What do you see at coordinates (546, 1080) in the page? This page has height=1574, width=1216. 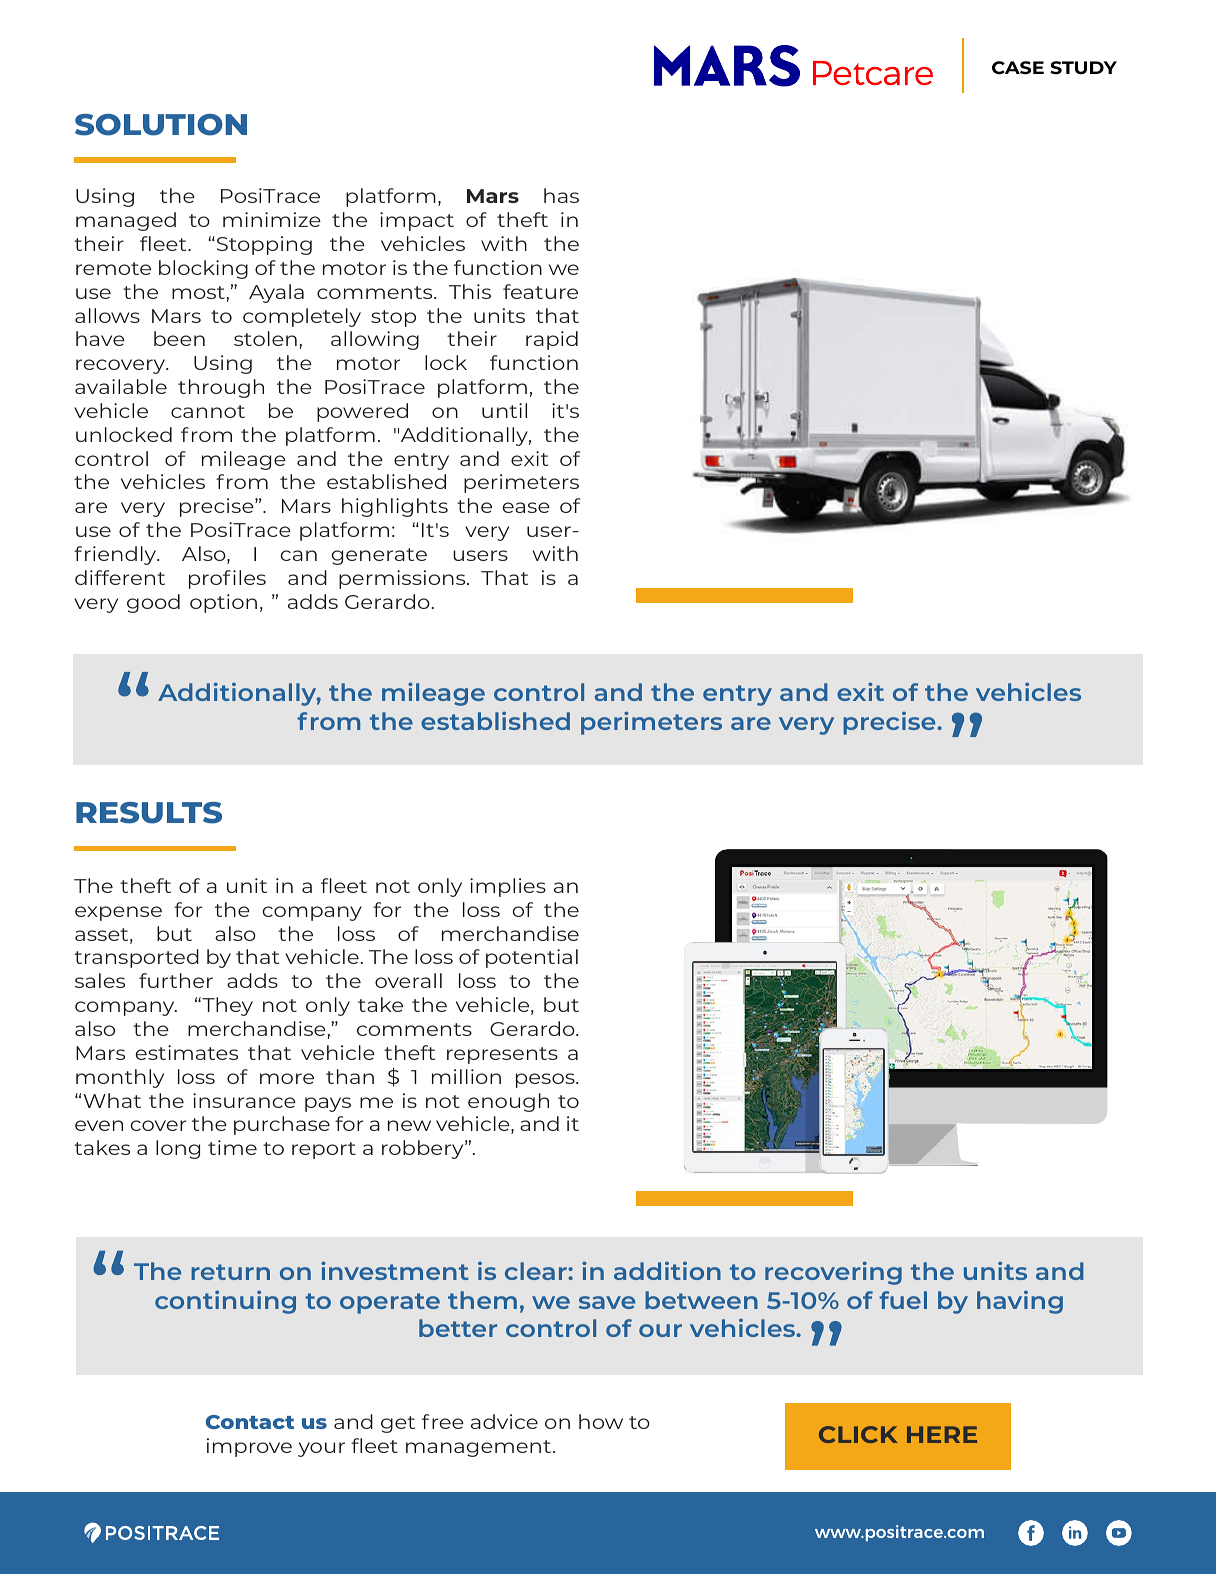 I see `pesos` at bounding box center [546, 1080].
